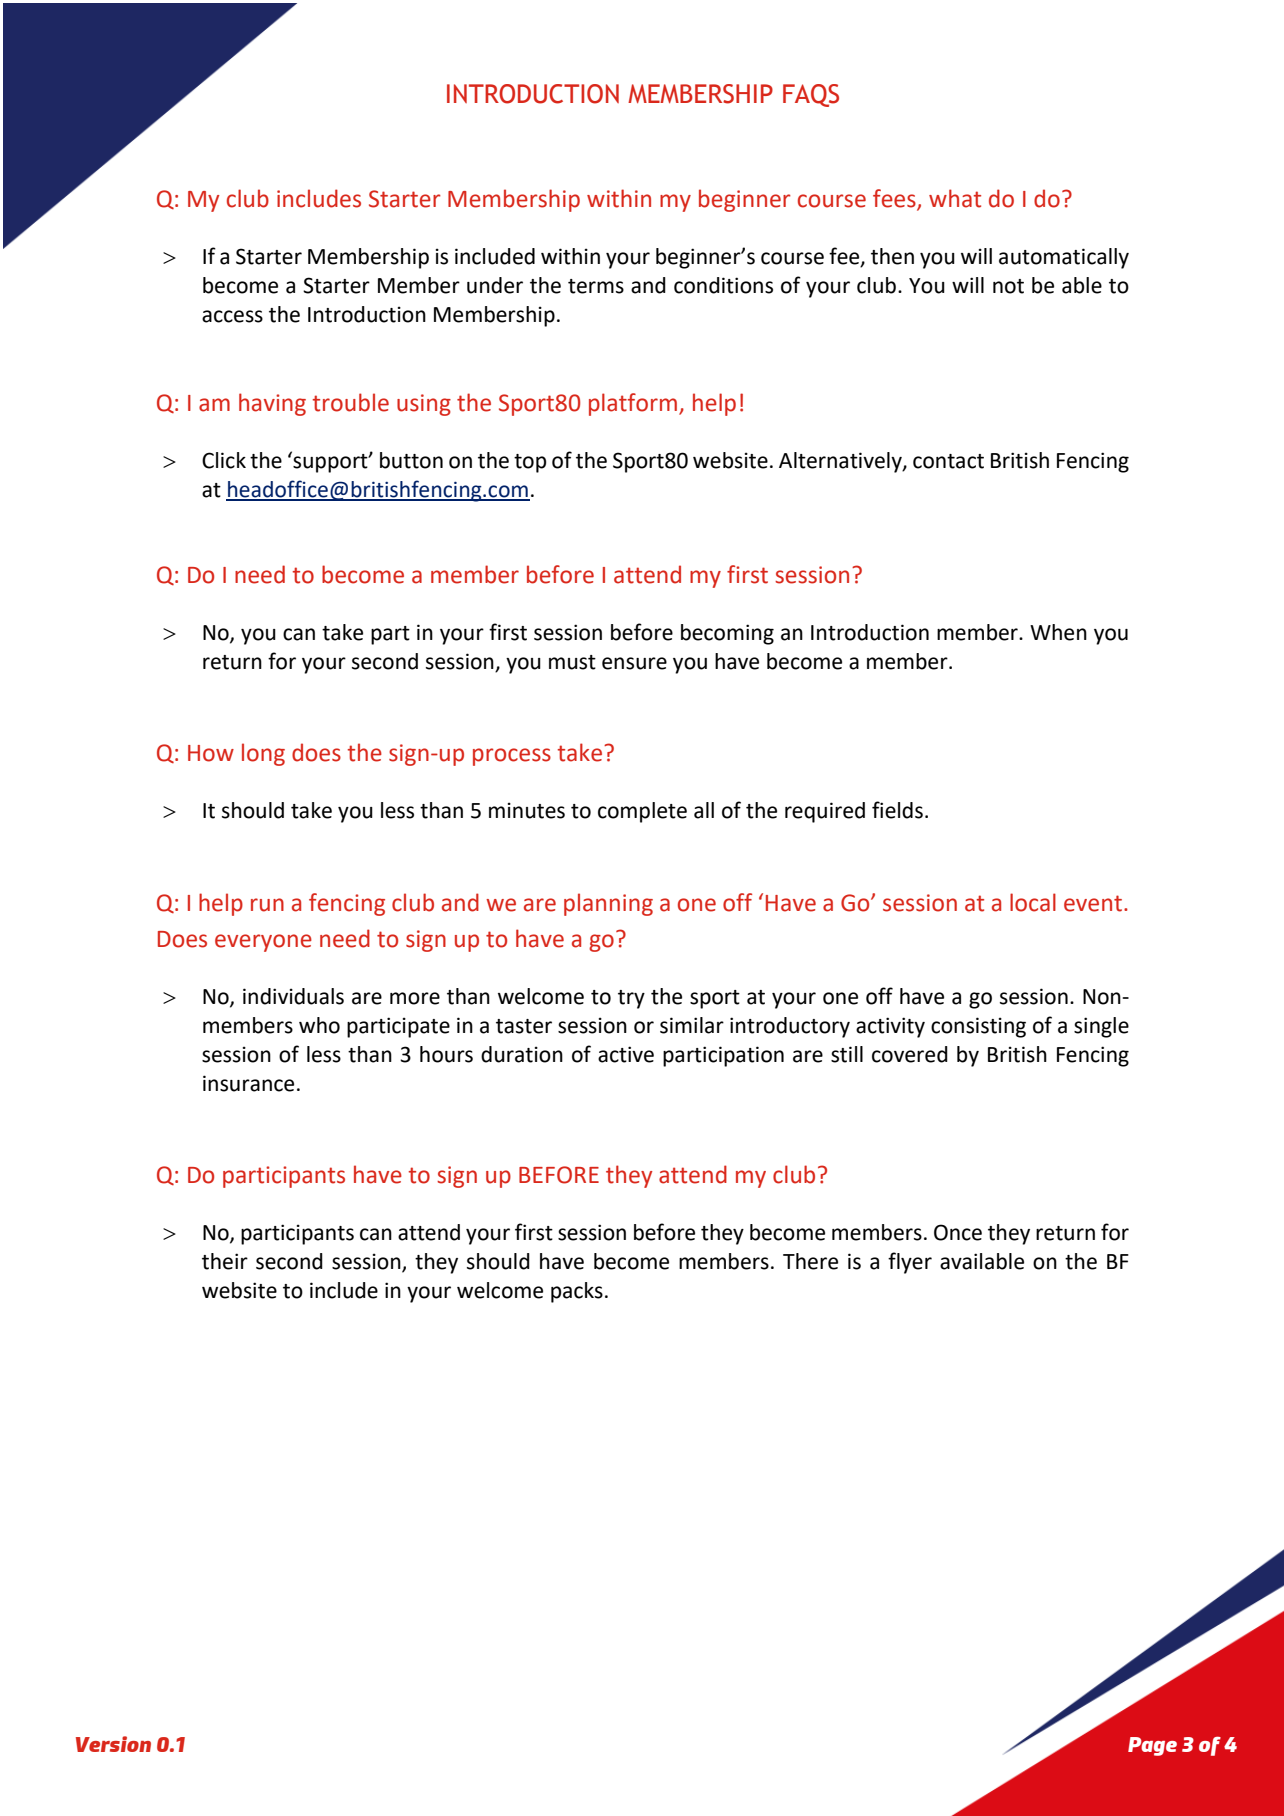 The image size is (1284, 1816). I want to click on Once, so click(958, 1232).
